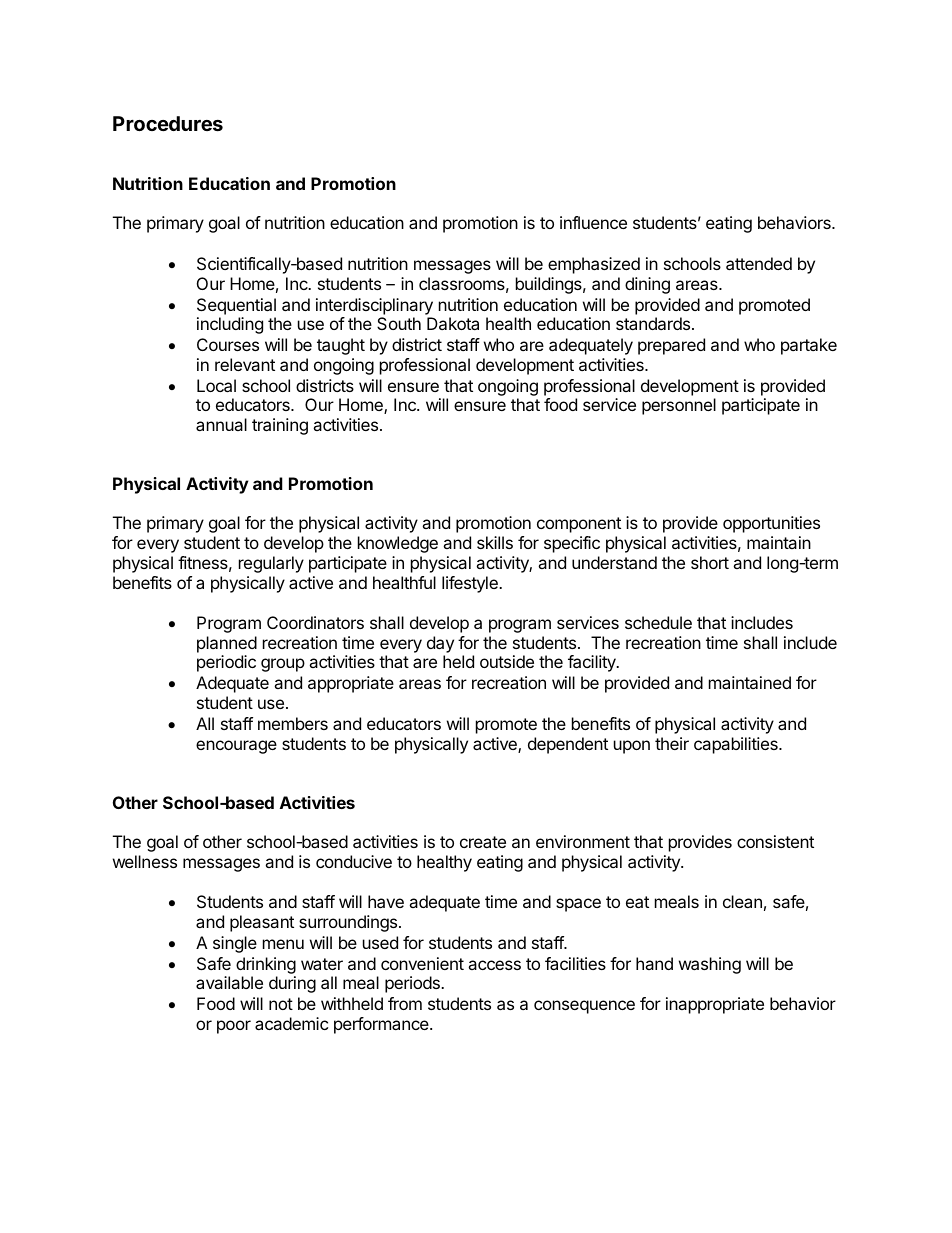 The height and width of the screenshot is (1233, 952). I want to click on available, so click(229, 982).
